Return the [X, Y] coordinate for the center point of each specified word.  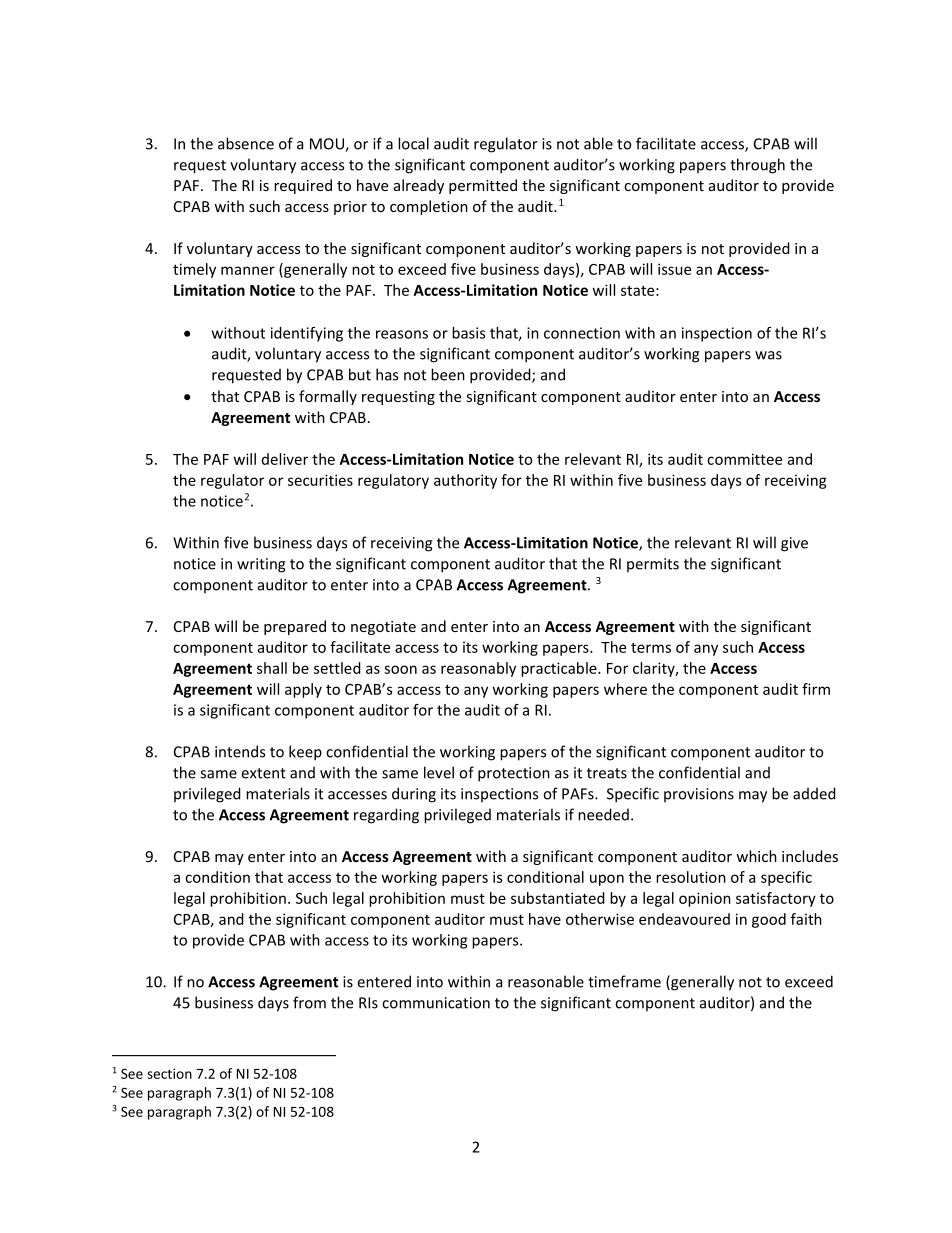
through [757, 166]
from [309, 1002]
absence [246, 143]
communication [436, 1003]
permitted [483, 186]
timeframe [624, 981]
